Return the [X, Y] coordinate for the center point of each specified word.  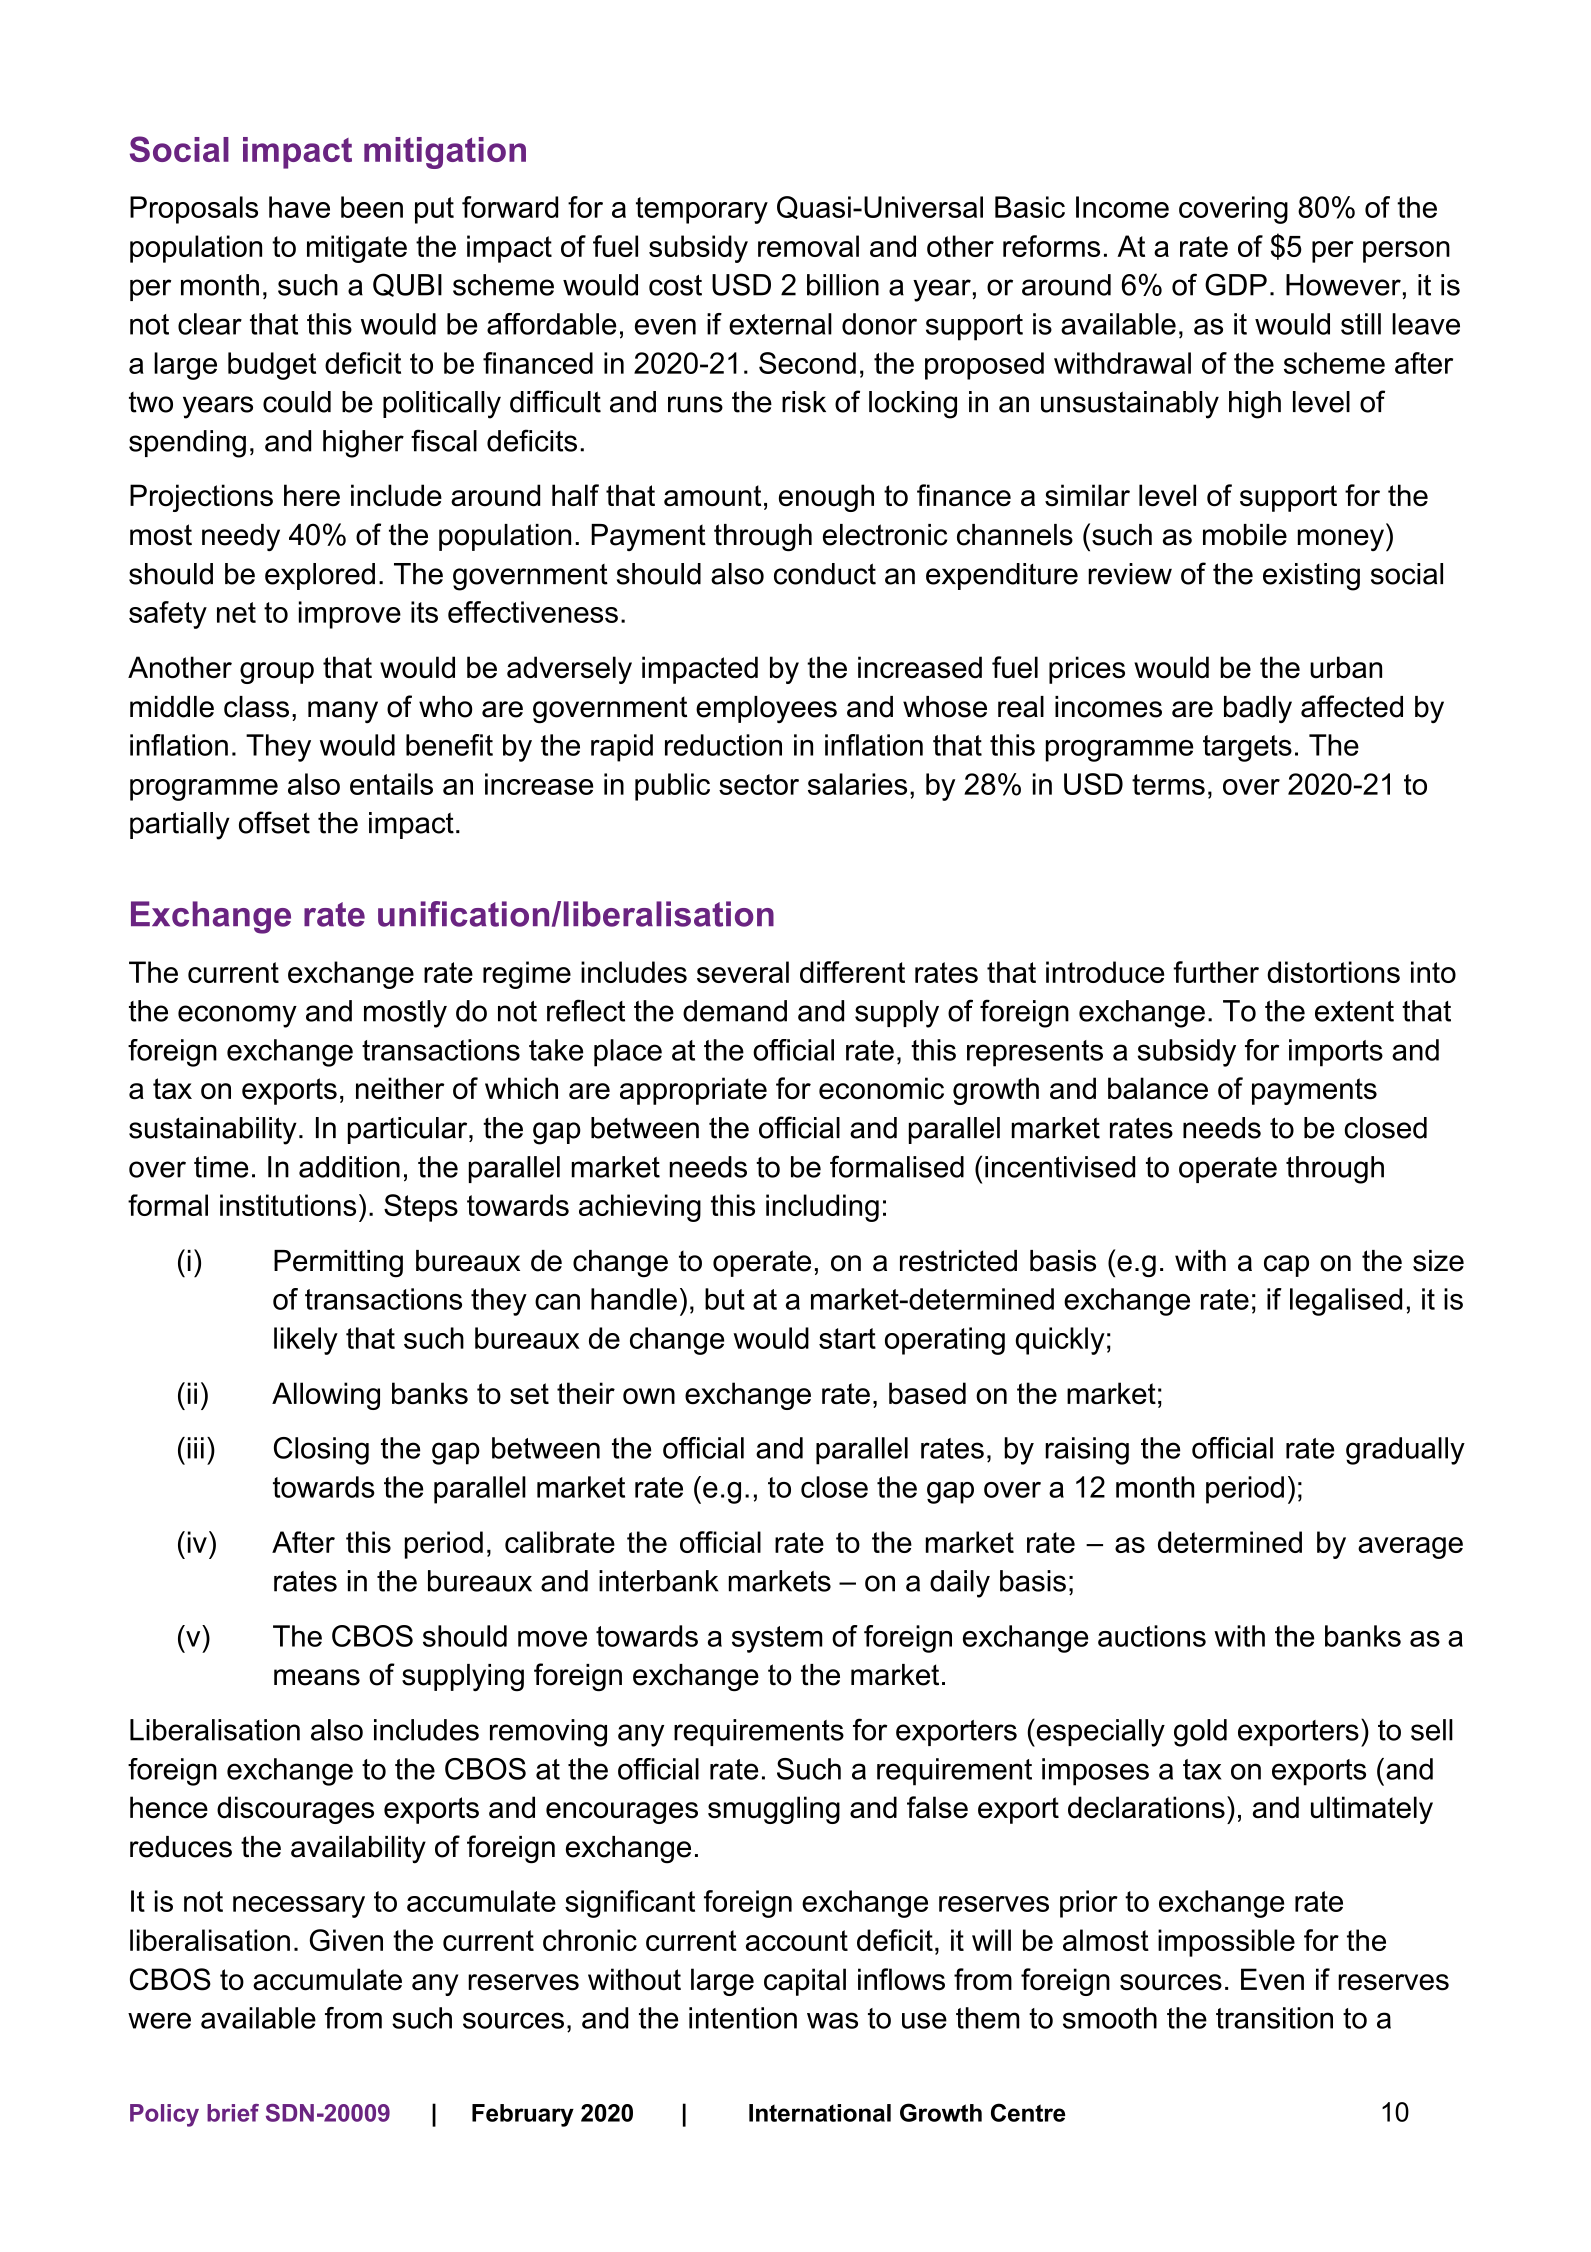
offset [274, 822]
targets [1247, 748]
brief [233, 2113]
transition [1274, 2018]
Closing [321, 1451]
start [847, 1338]
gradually [1405, 1451]
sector [759, 784]
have [299, 207]
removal [808, 246]
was [832, 2020]
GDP [1236, 284]
